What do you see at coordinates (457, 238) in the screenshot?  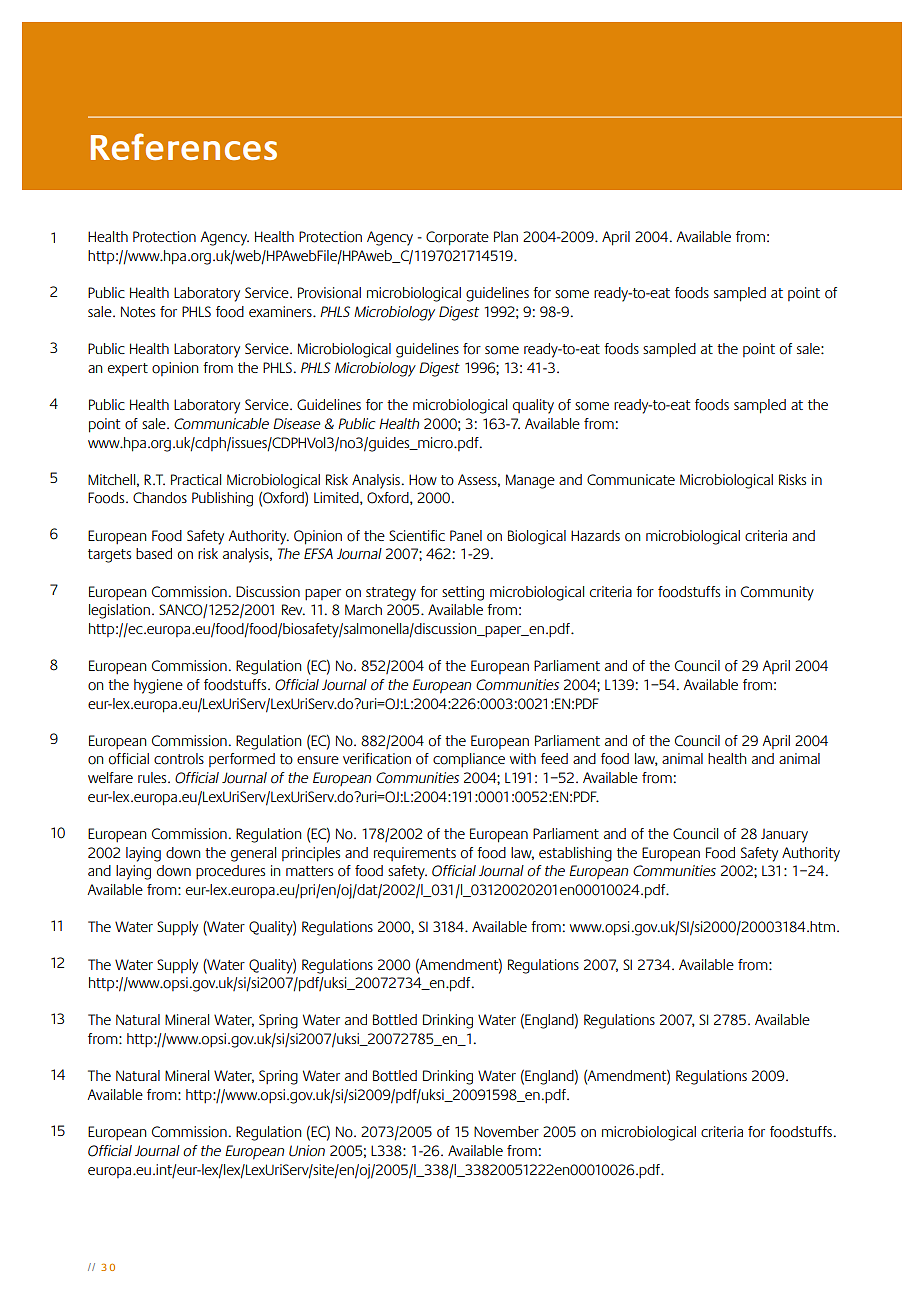 I see `Corporate` at bounding box center [457, 238].
